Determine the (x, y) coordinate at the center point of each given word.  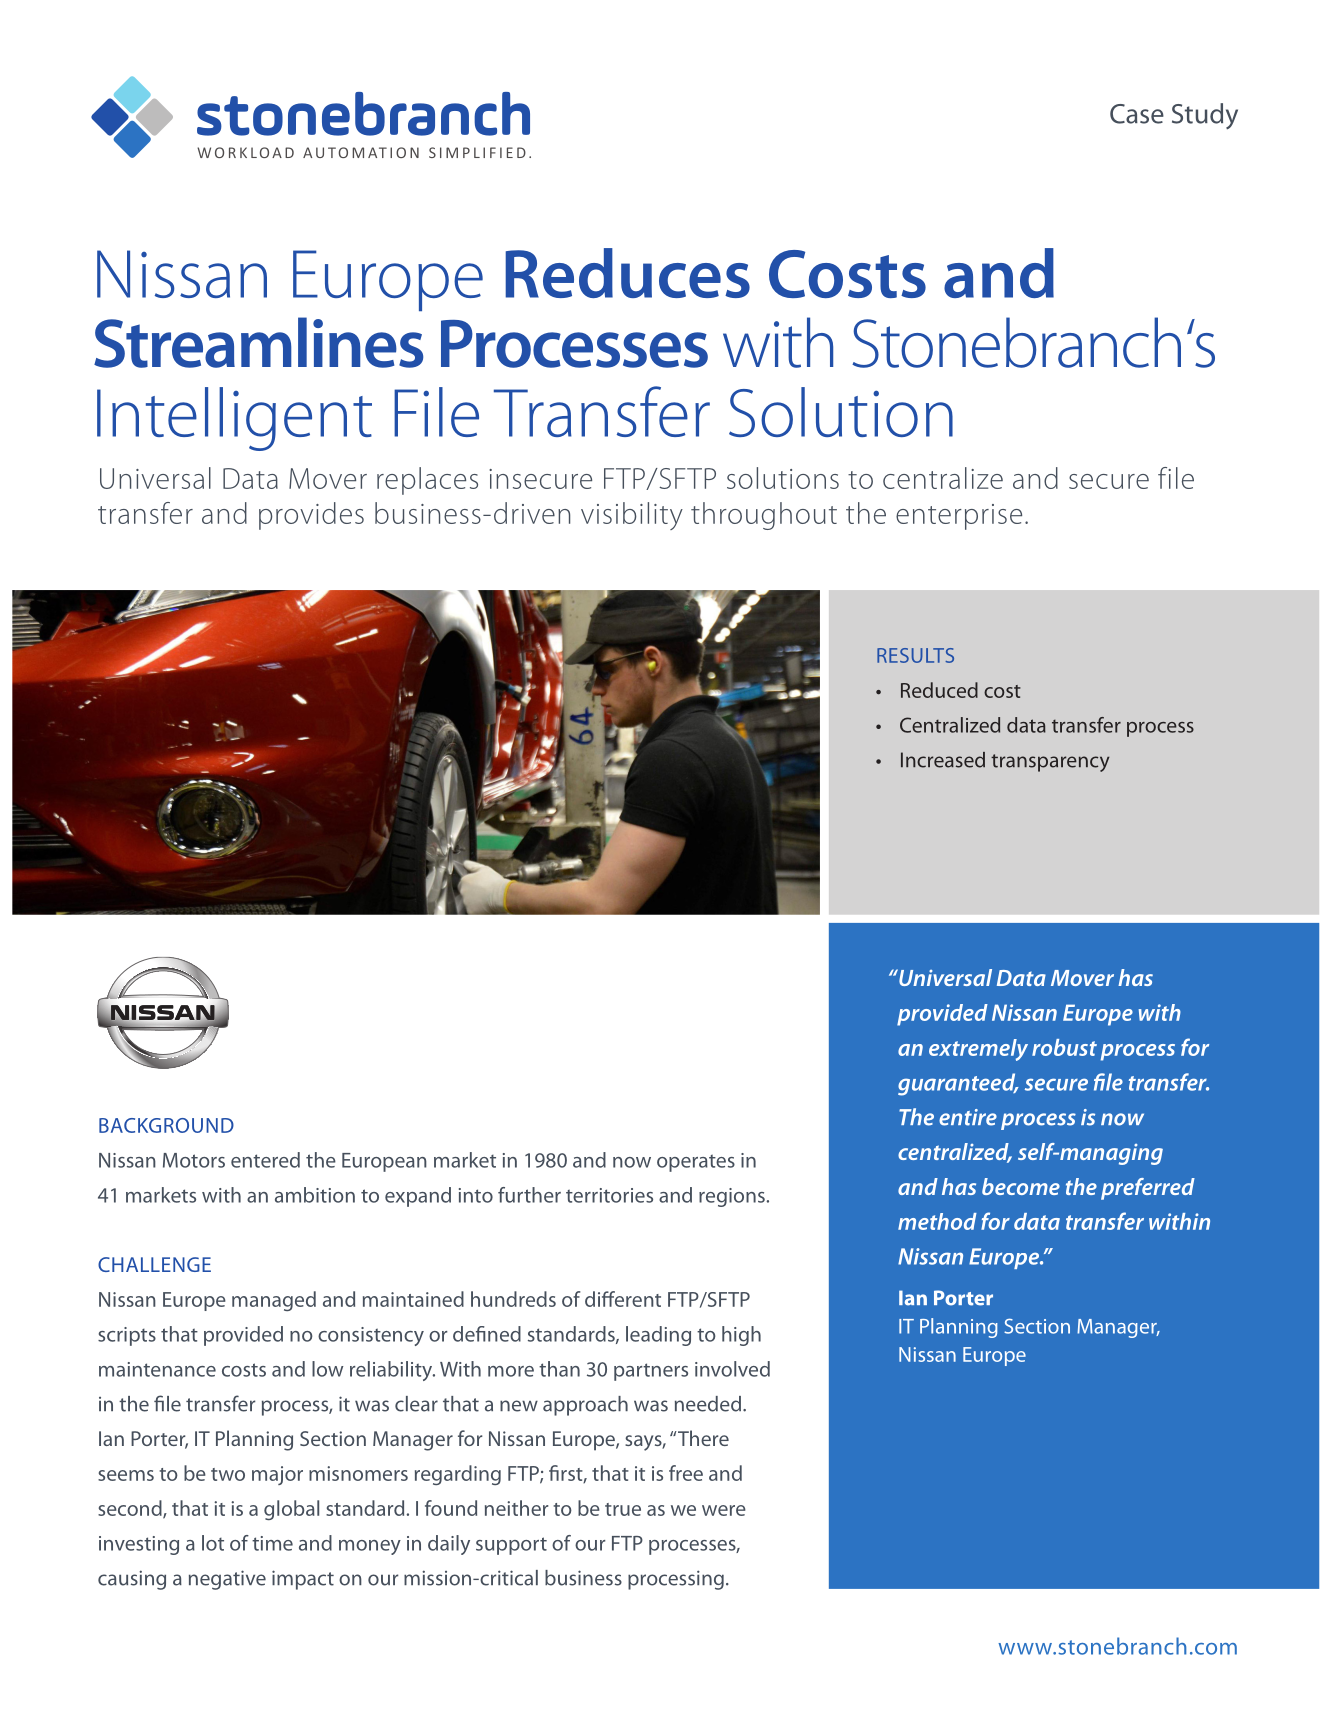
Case (1137, 114)
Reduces (627, 273)
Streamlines (258, 342)
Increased (943, 760)
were (724, 1510)
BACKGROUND (166, 1125)
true (623, 1509)
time (272, 1543)
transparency (1050, 763)
